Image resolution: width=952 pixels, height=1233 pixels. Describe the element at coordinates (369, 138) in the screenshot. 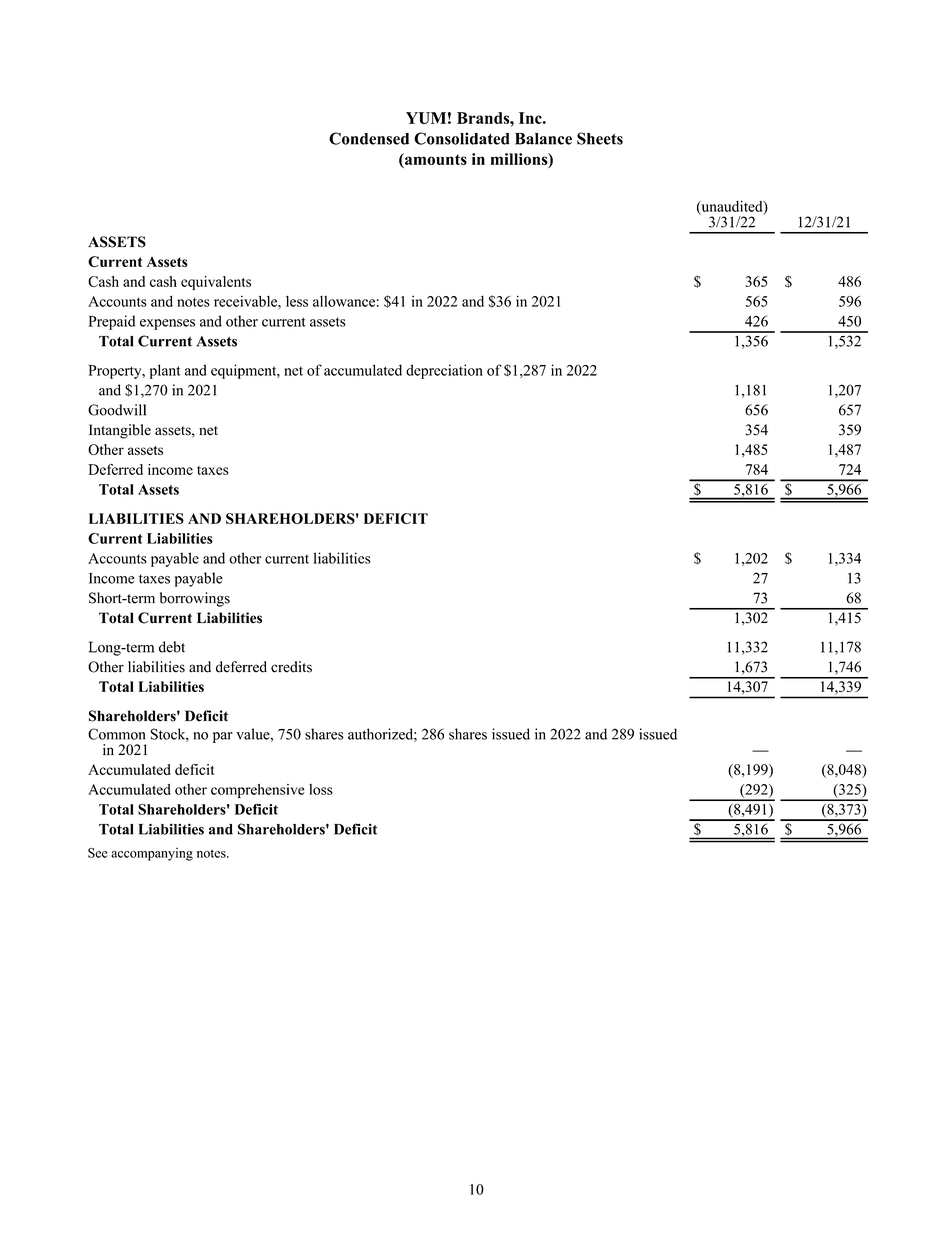

I see `Condensed` at that location.
